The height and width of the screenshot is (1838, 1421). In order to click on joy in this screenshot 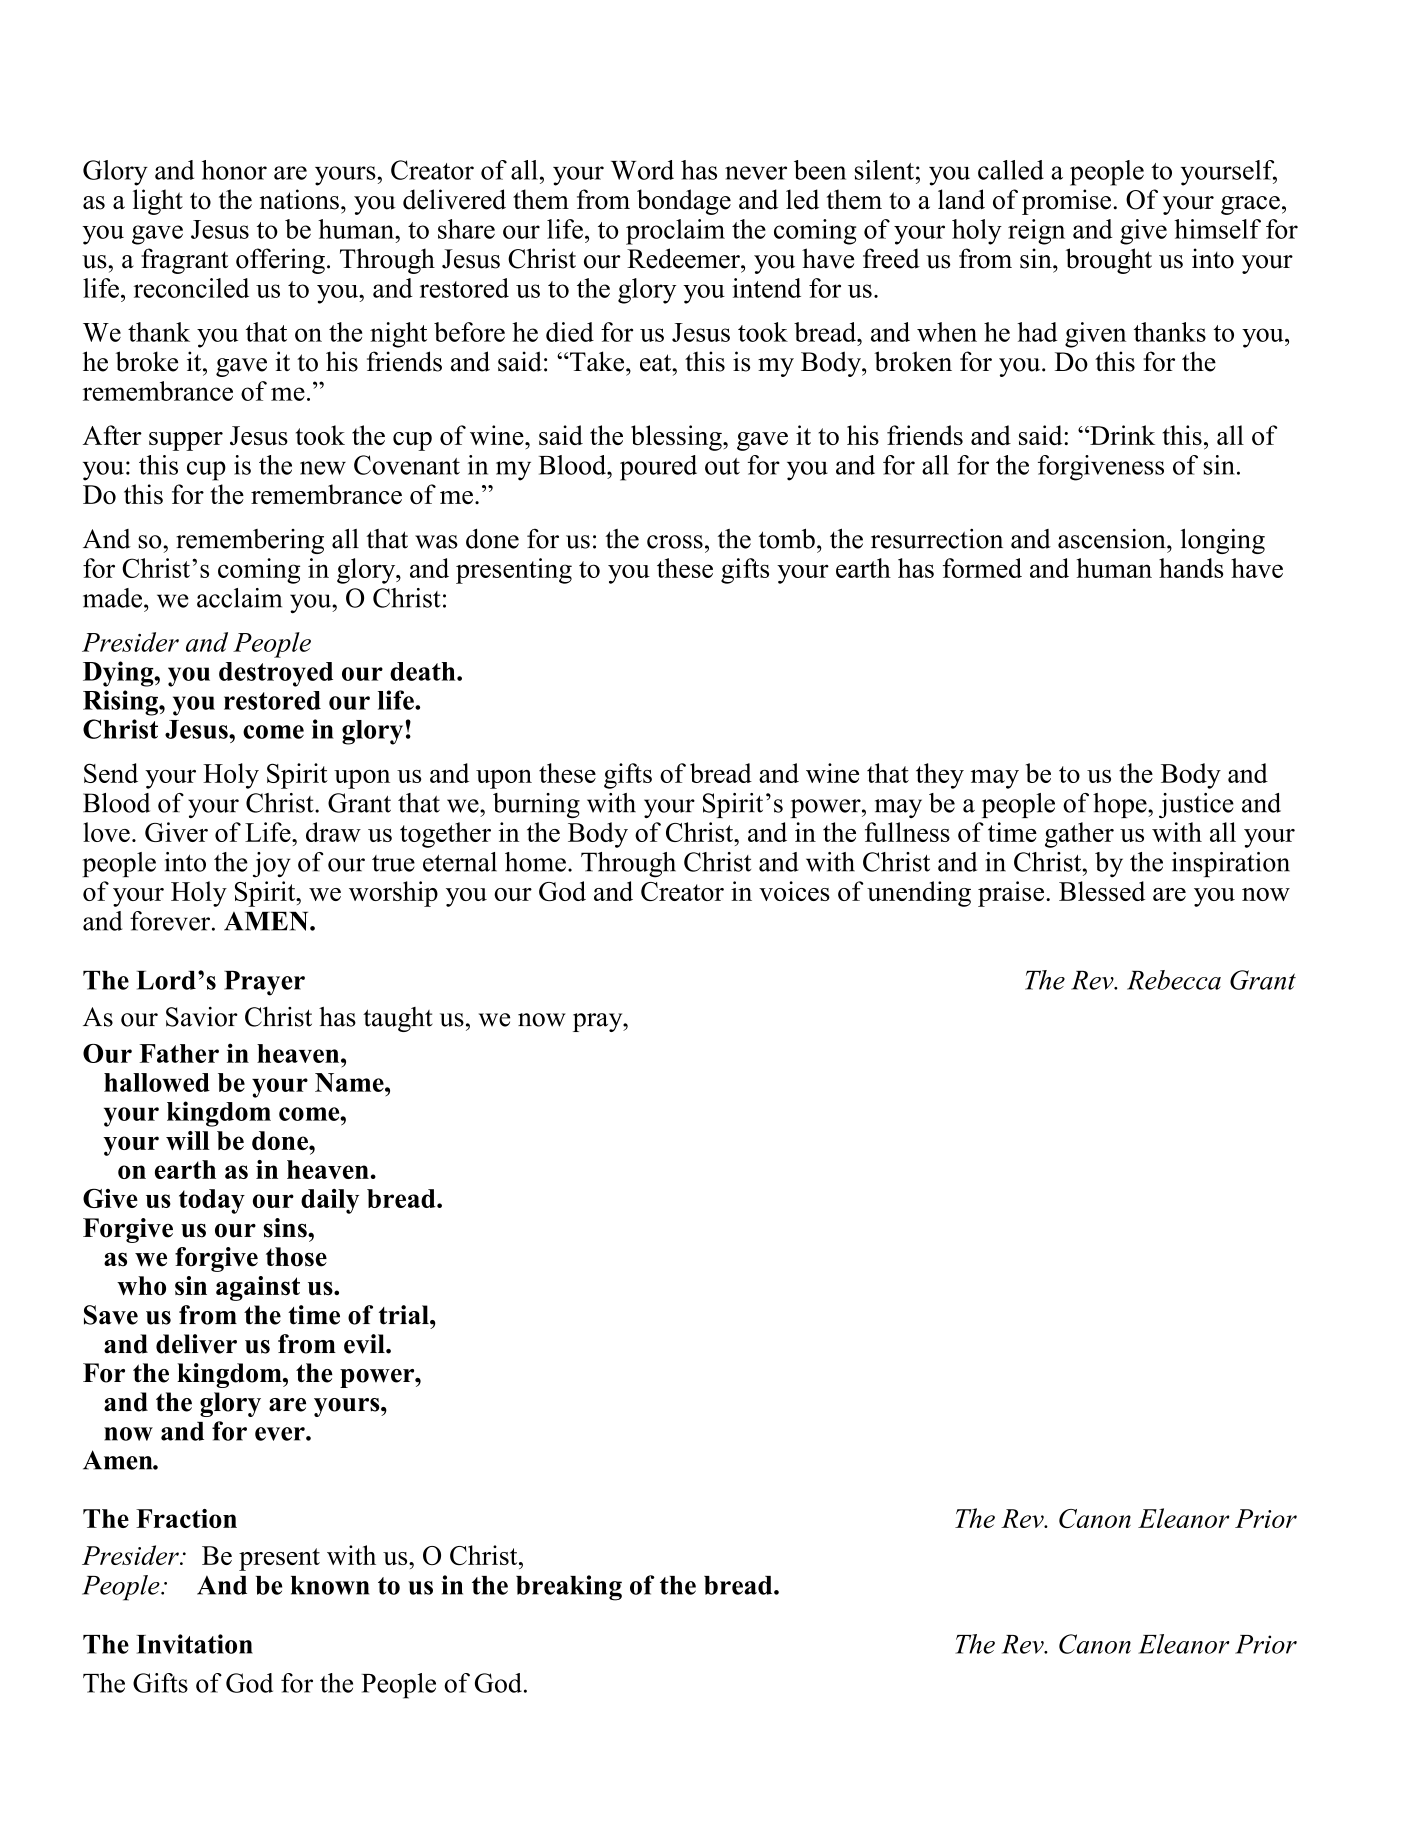, I will do `click(272, 865)`.
